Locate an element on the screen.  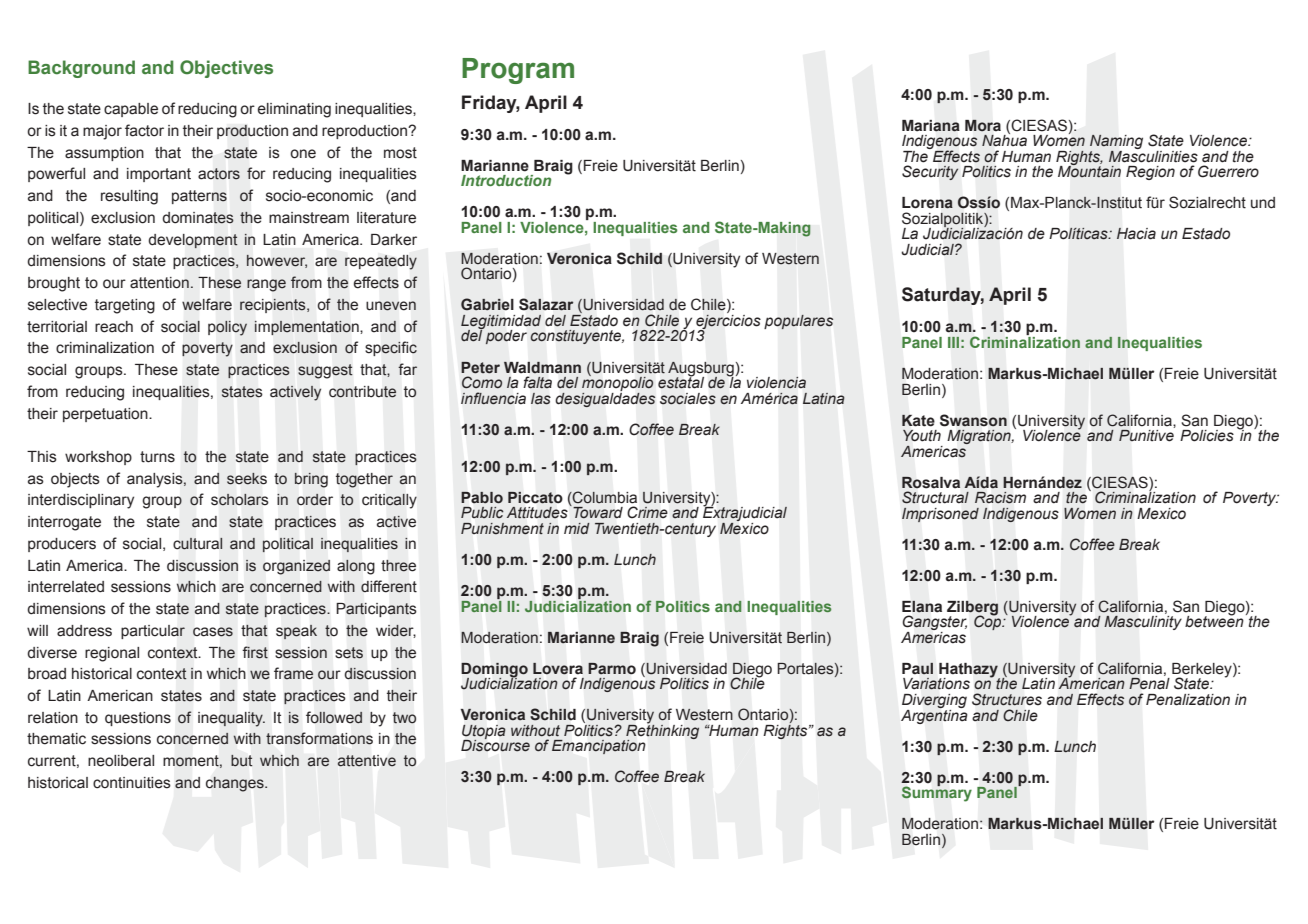
continuities is located at coordinates (132, 783).
